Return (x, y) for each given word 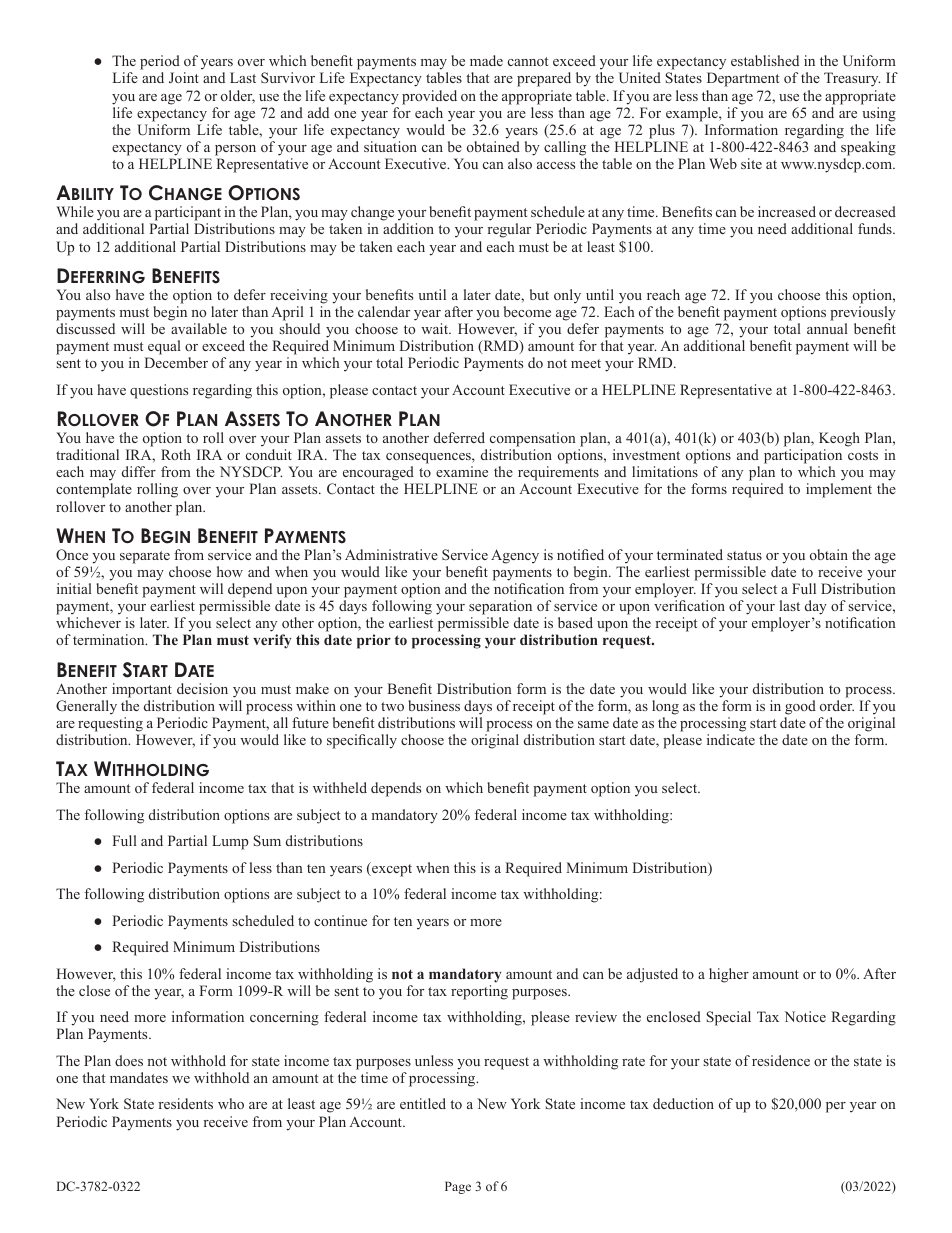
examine (462, 471)
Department (743, 79)
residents (185, 1103)
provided (429, 97)
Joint (184, 77)
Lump (230, 842)
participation (803, 456)
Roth (176, 454)
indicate (731, 739)
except (391, 869)
